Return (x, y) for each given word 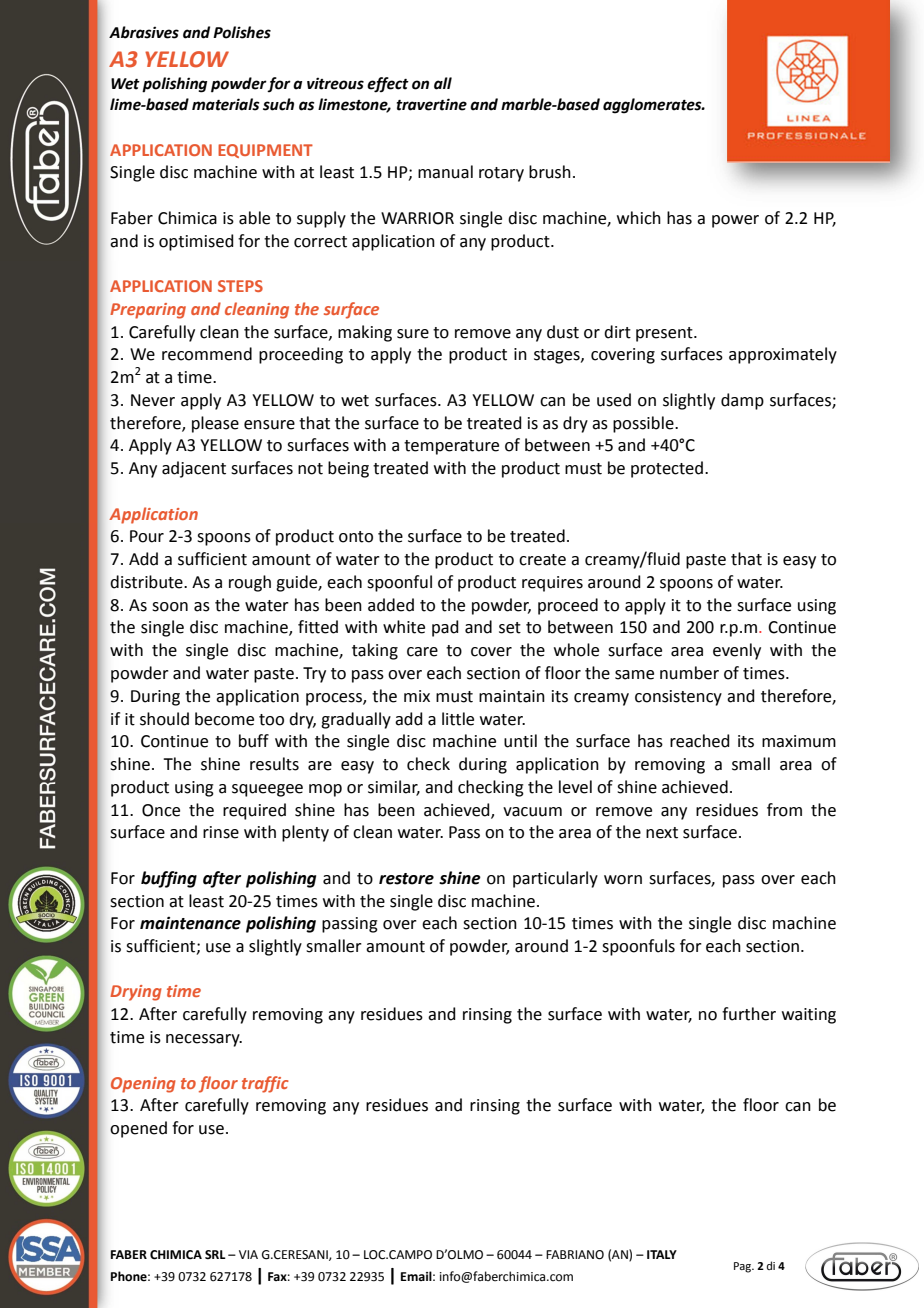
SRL (215, 1254)
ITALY (662, 1254)
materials (226, 104)
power (735, 221)
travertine (431, 104)
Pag (743, 1267)
